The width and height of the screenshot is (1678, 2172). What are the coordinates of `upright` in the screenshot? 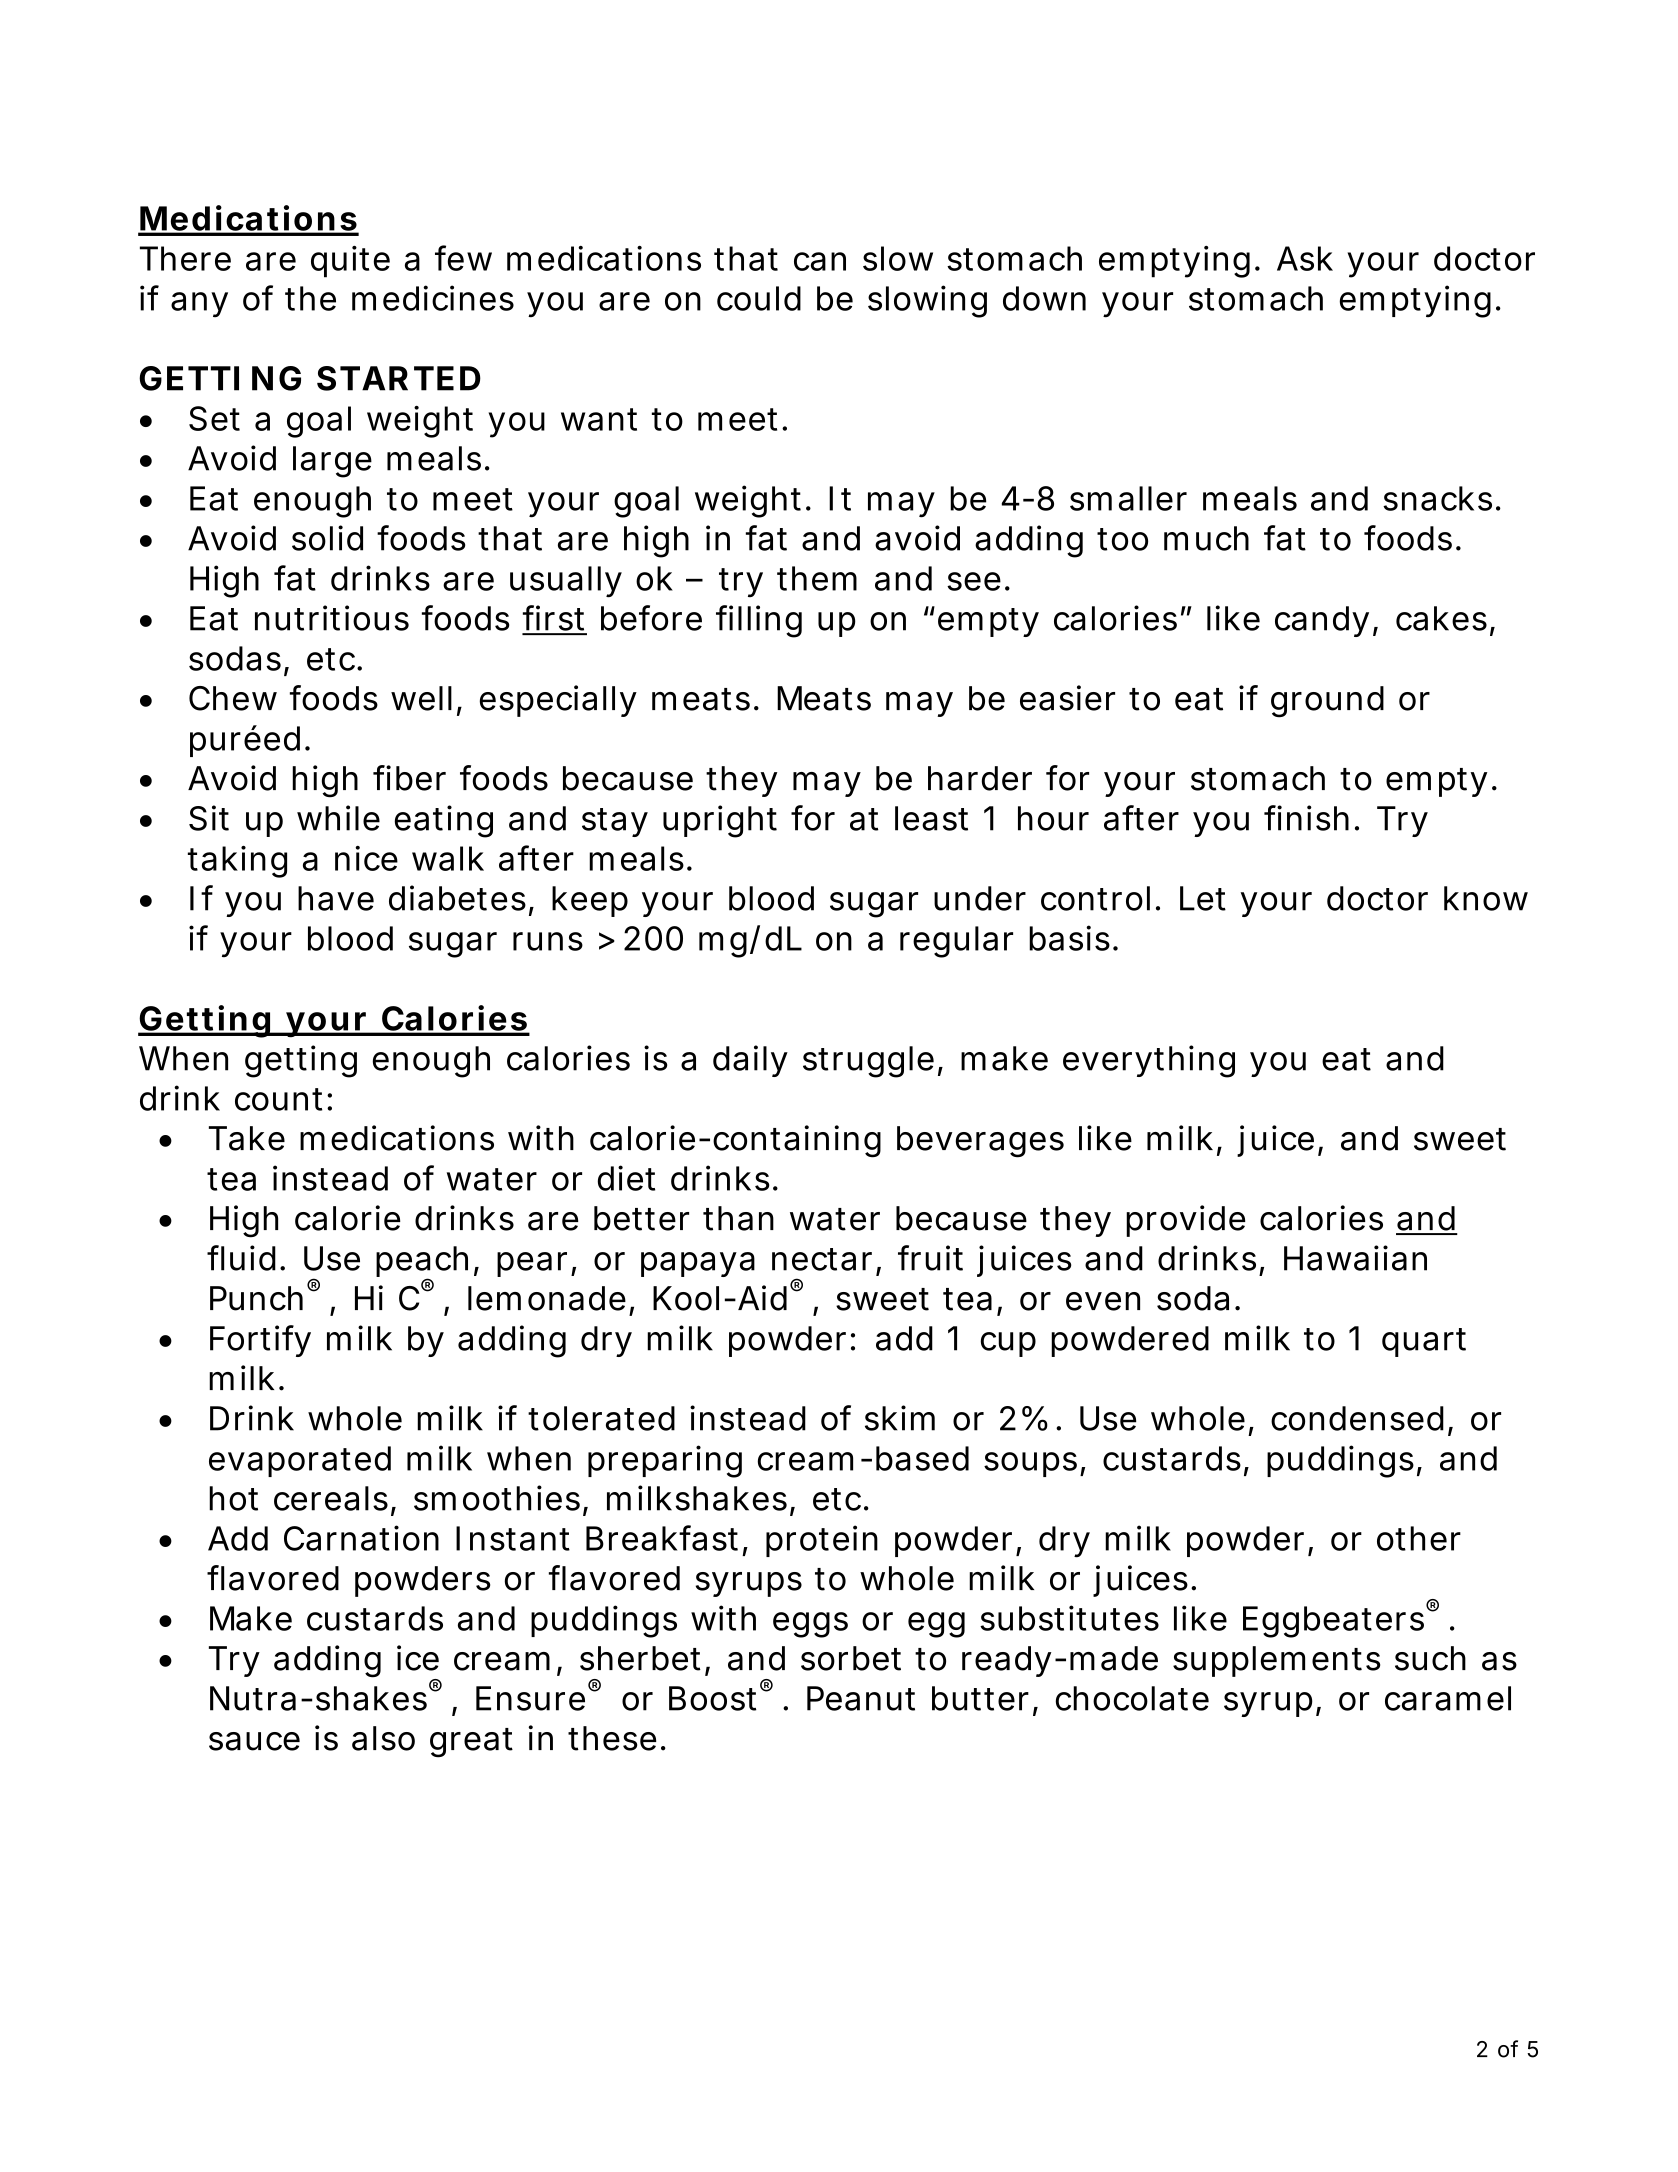 It's located at (720, 821).
